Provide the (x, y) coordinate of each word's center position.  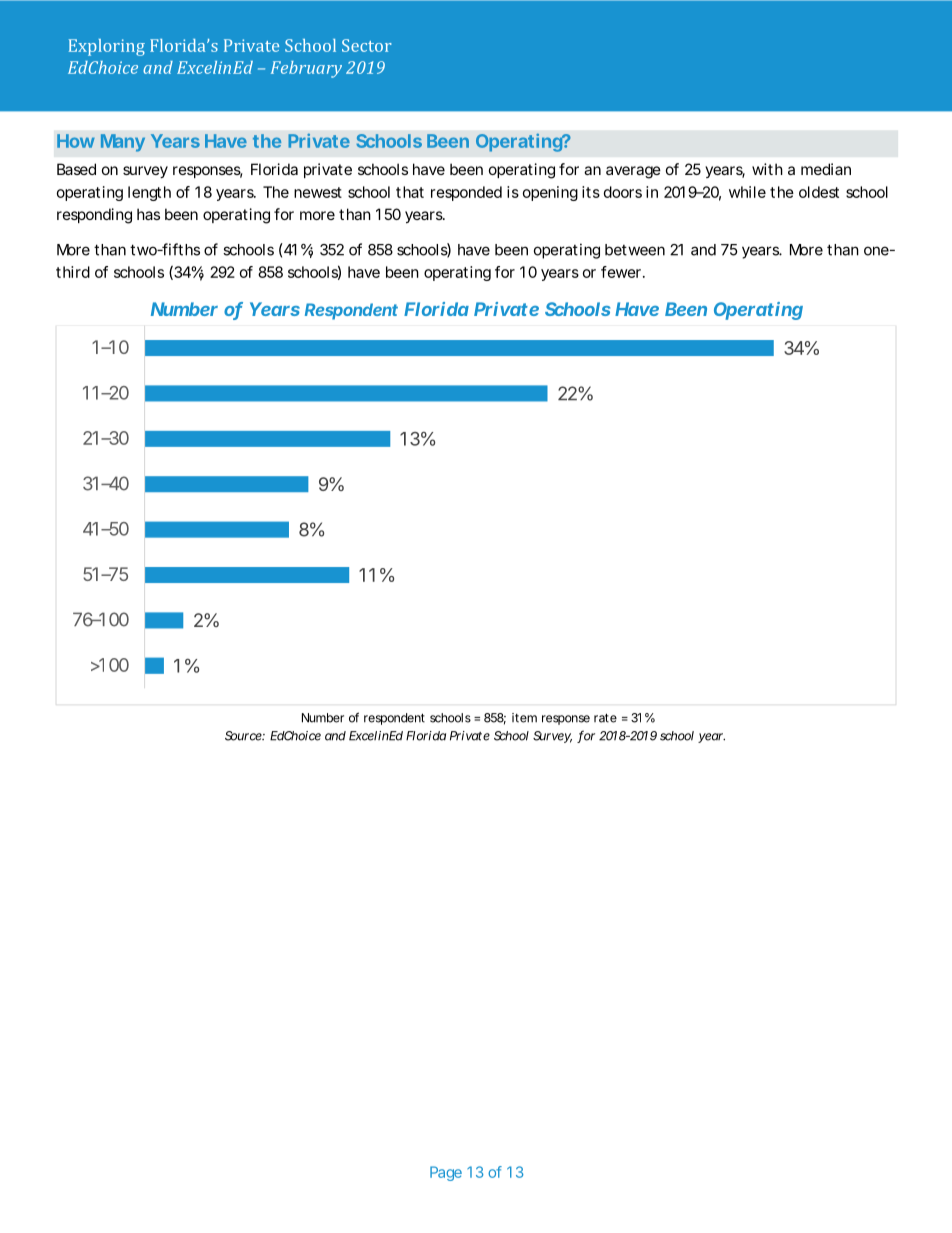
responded (466, 193)
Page (446, 1173)
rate (605, 718)
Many (123, 143)
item (524, 718)
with (767, 169)
